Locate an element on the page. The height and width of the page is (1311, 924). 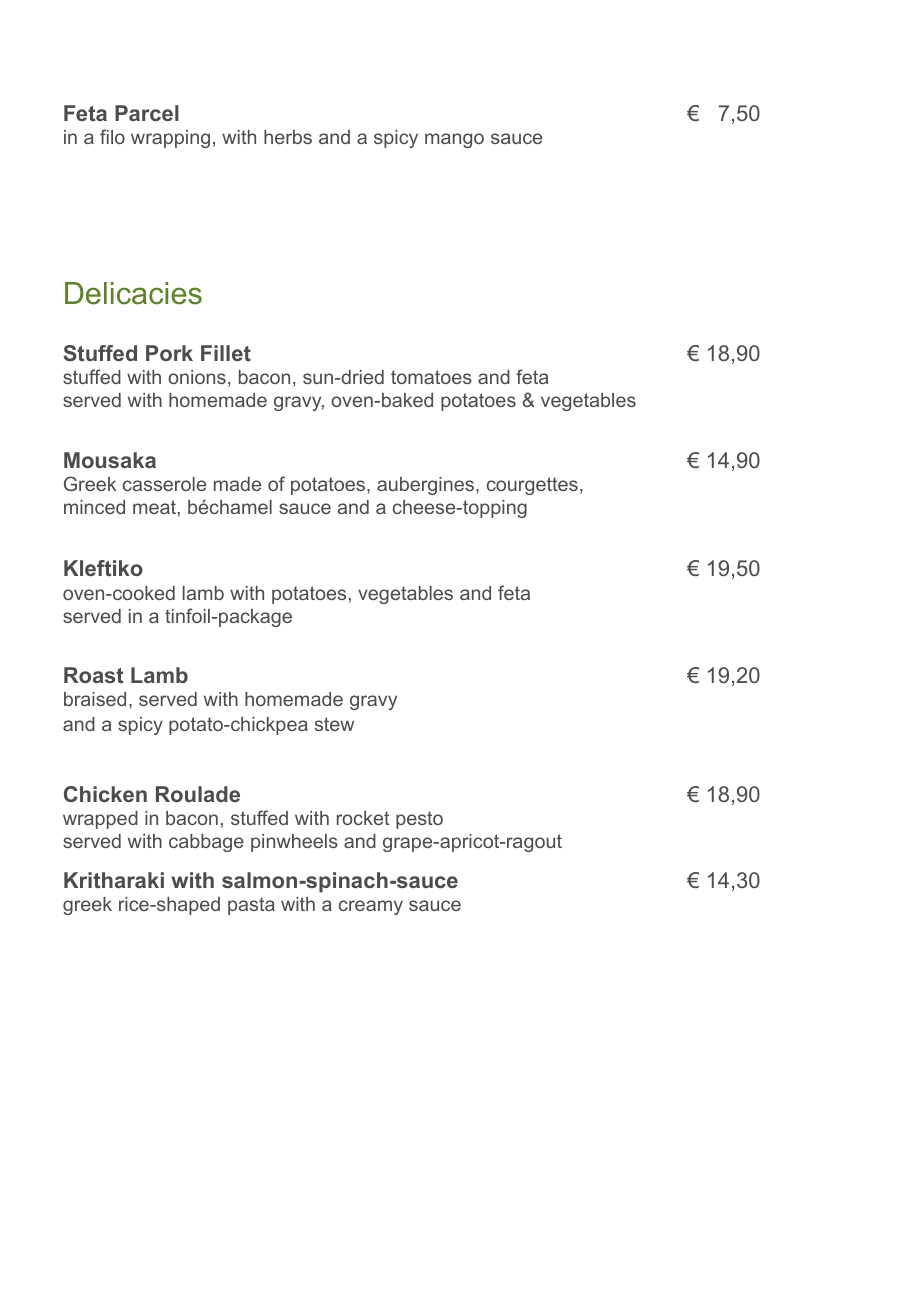
herbs is located at coordinates (288, 137).
